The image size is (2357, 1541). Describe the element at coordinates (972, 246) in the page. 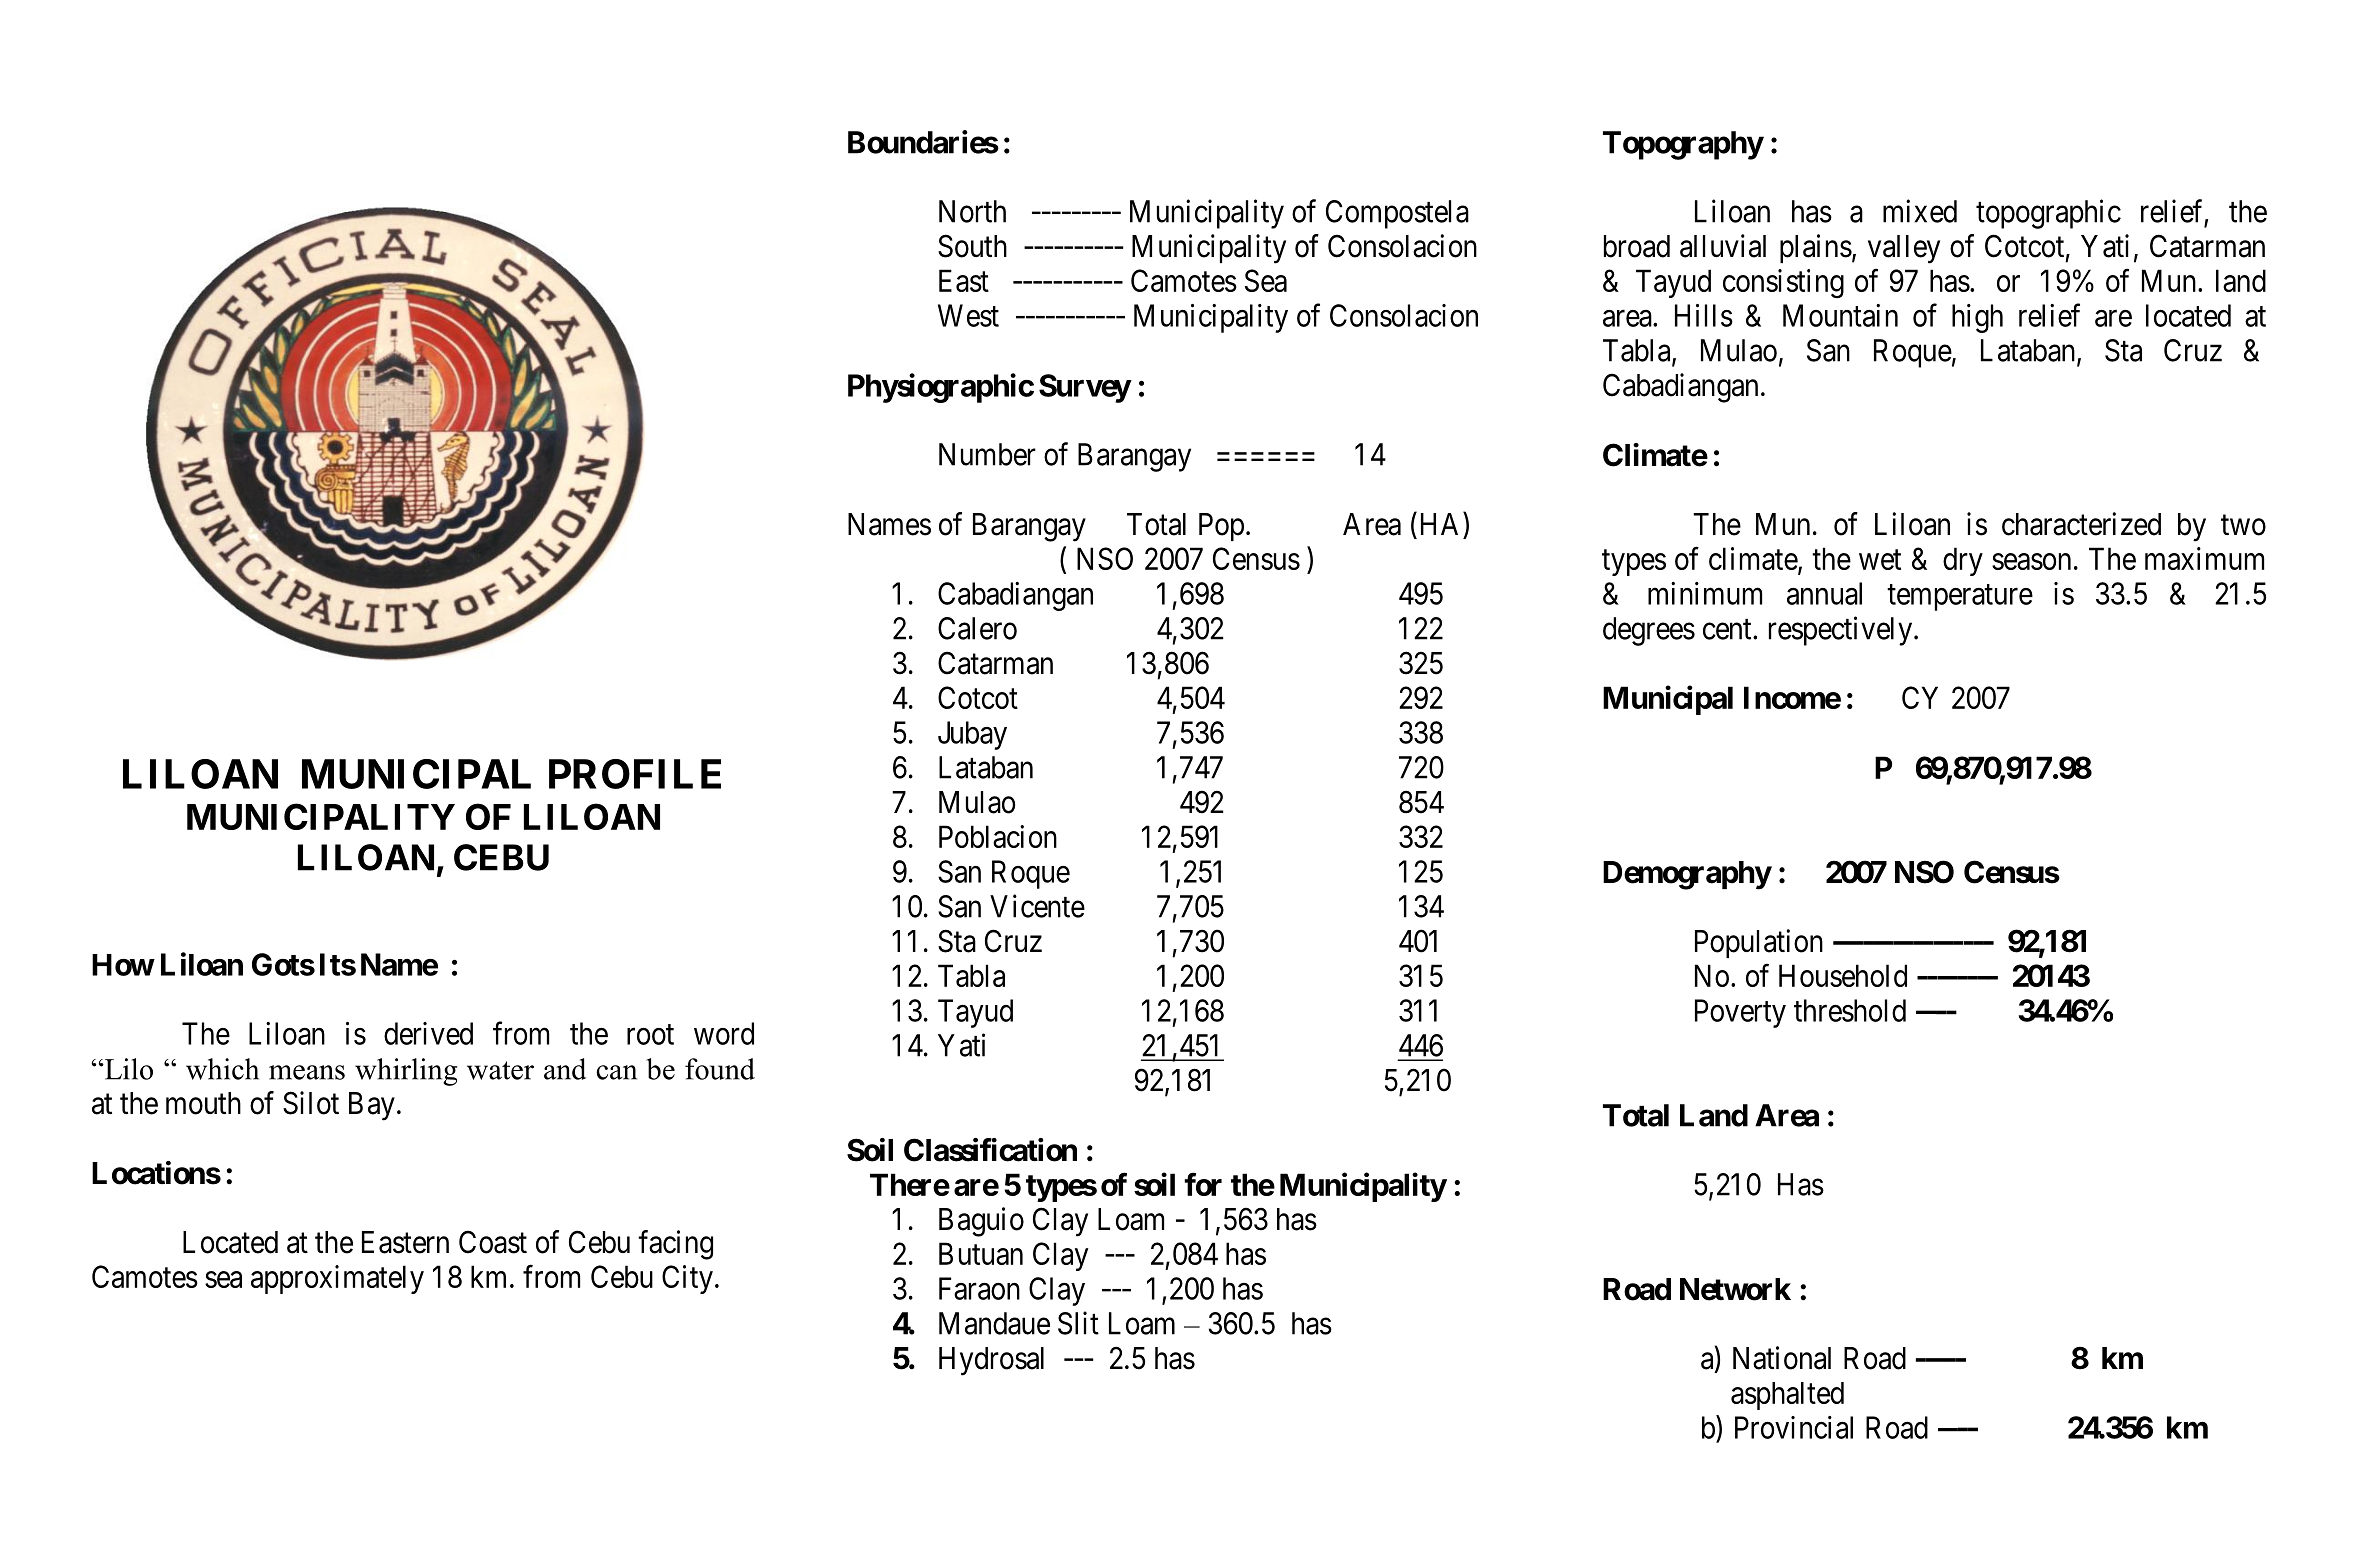

I see `South` at that location.
